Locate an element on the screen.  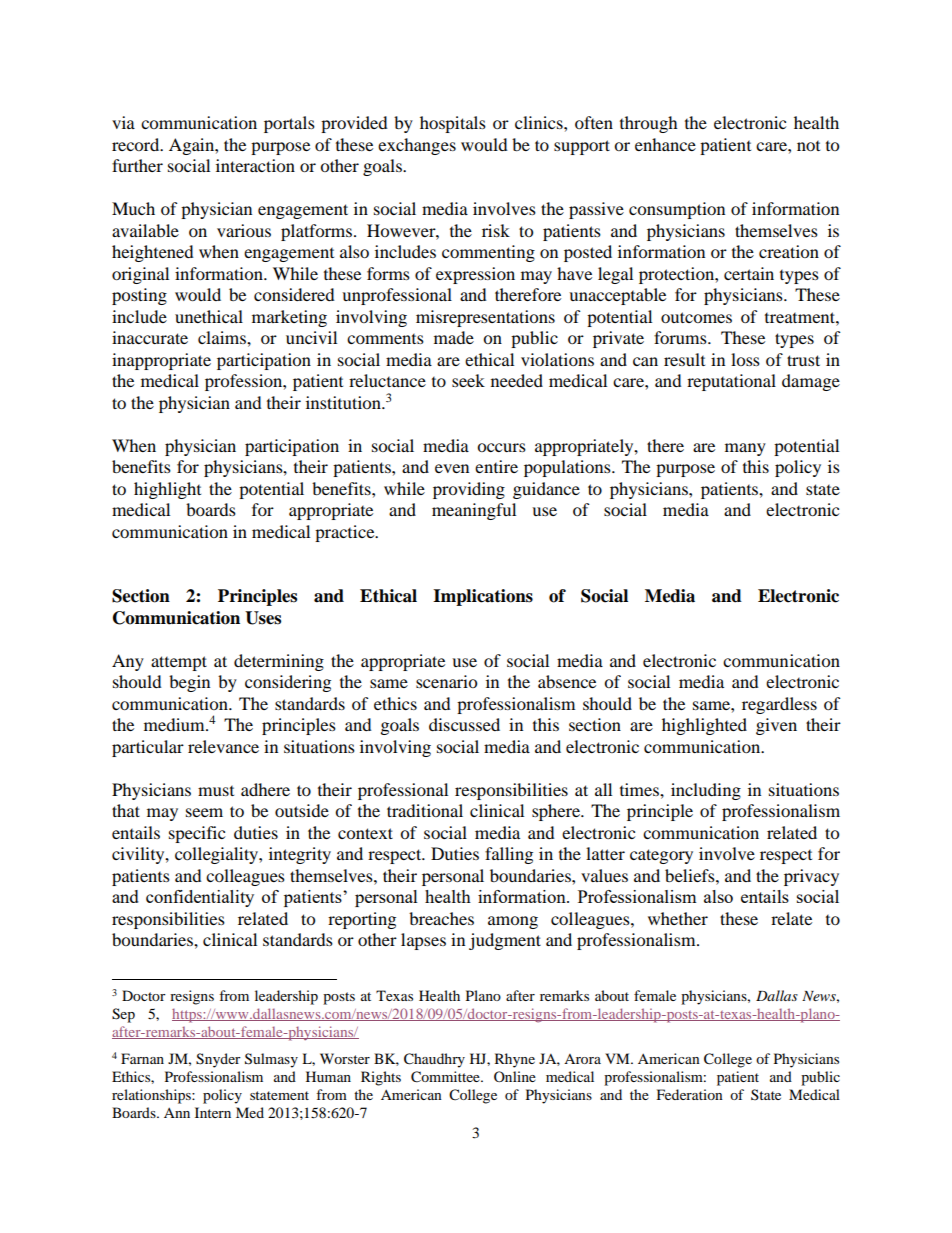
Implications is located at coordinates (483, 597).
